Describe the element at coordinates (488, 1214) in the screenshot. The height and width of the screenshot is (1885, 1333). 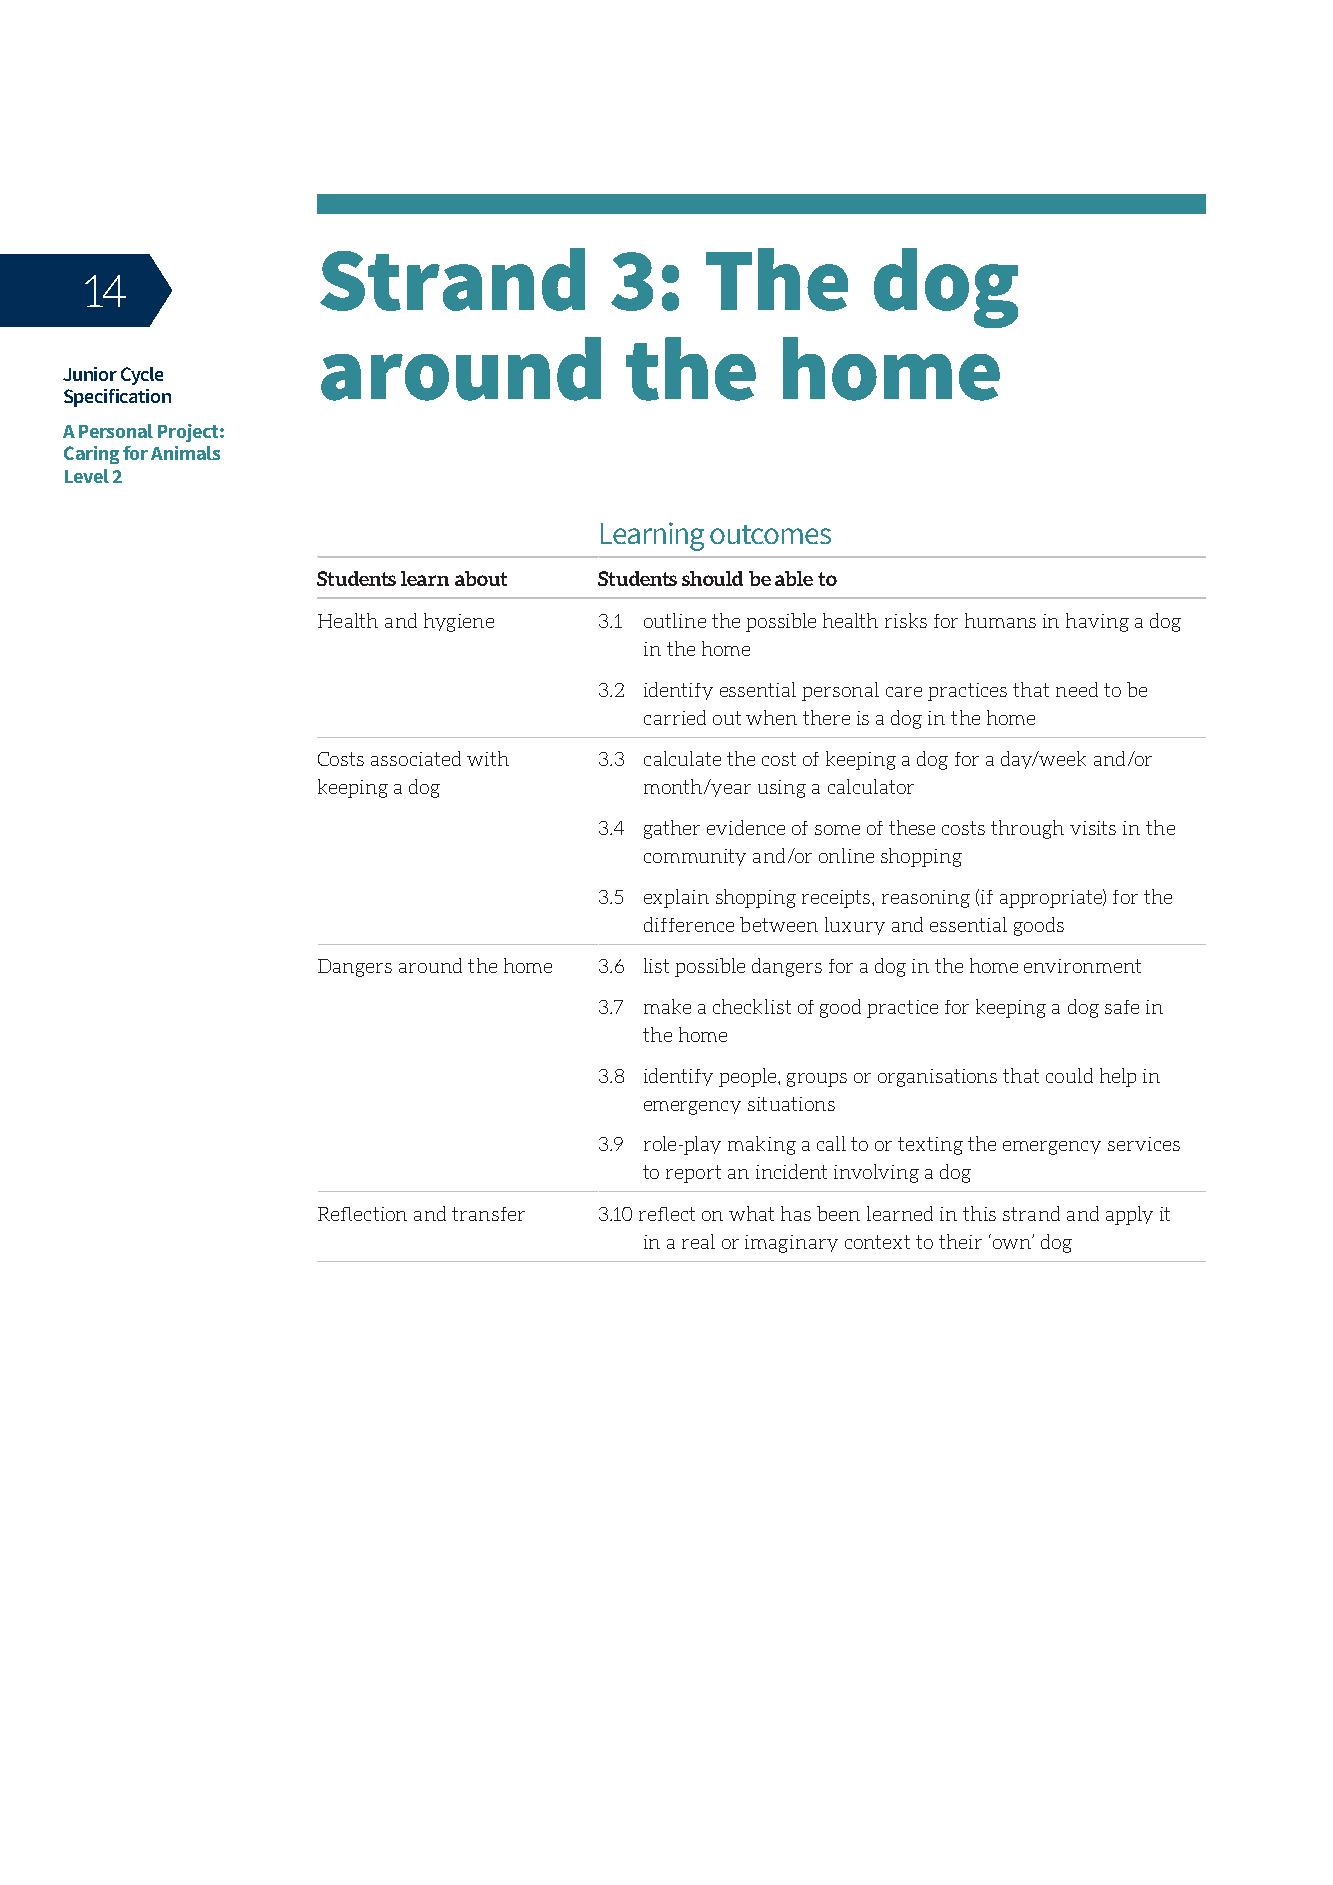
I see `transfer` at that location.
